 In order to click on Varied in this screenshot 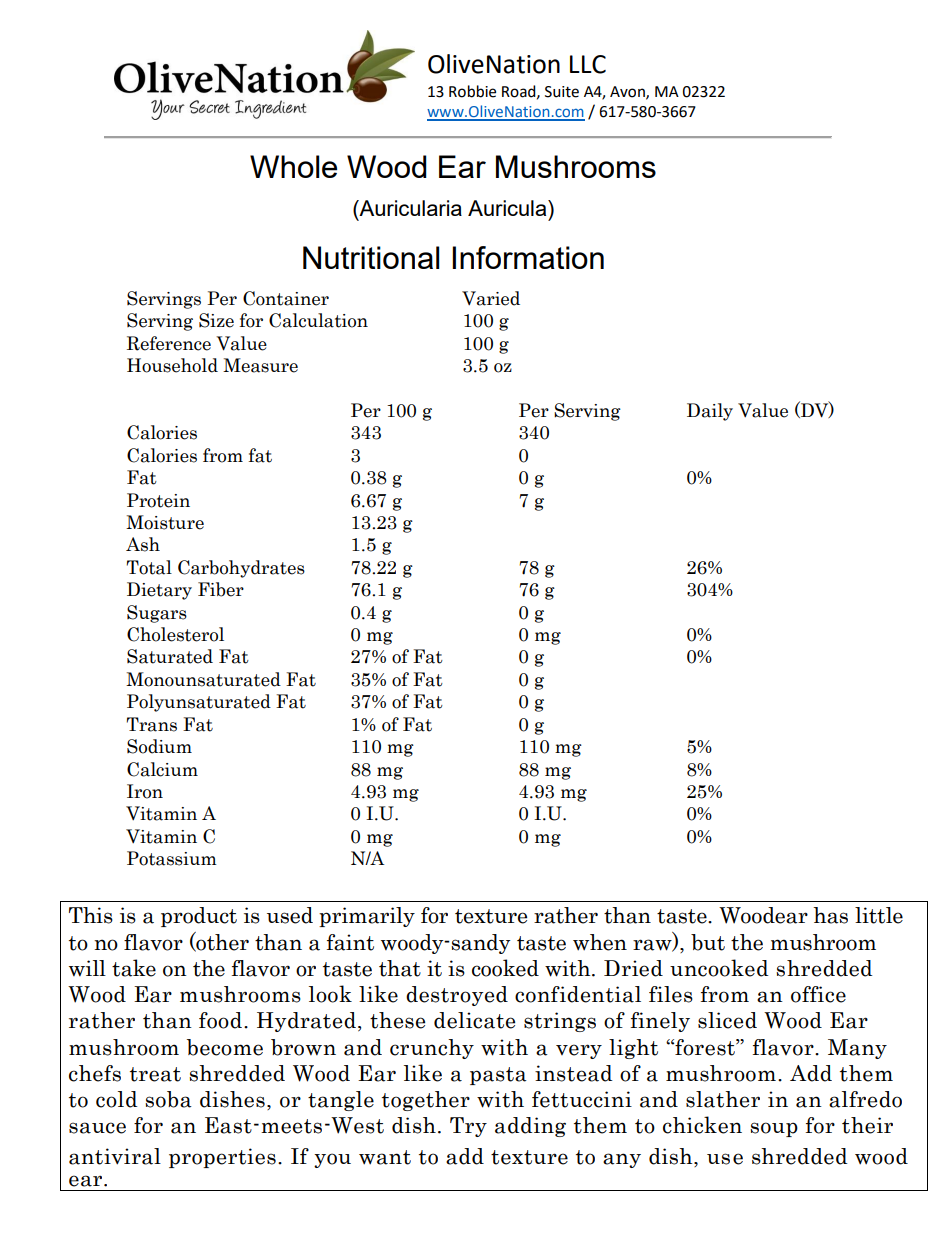, I will do `click(491, 298)`.
